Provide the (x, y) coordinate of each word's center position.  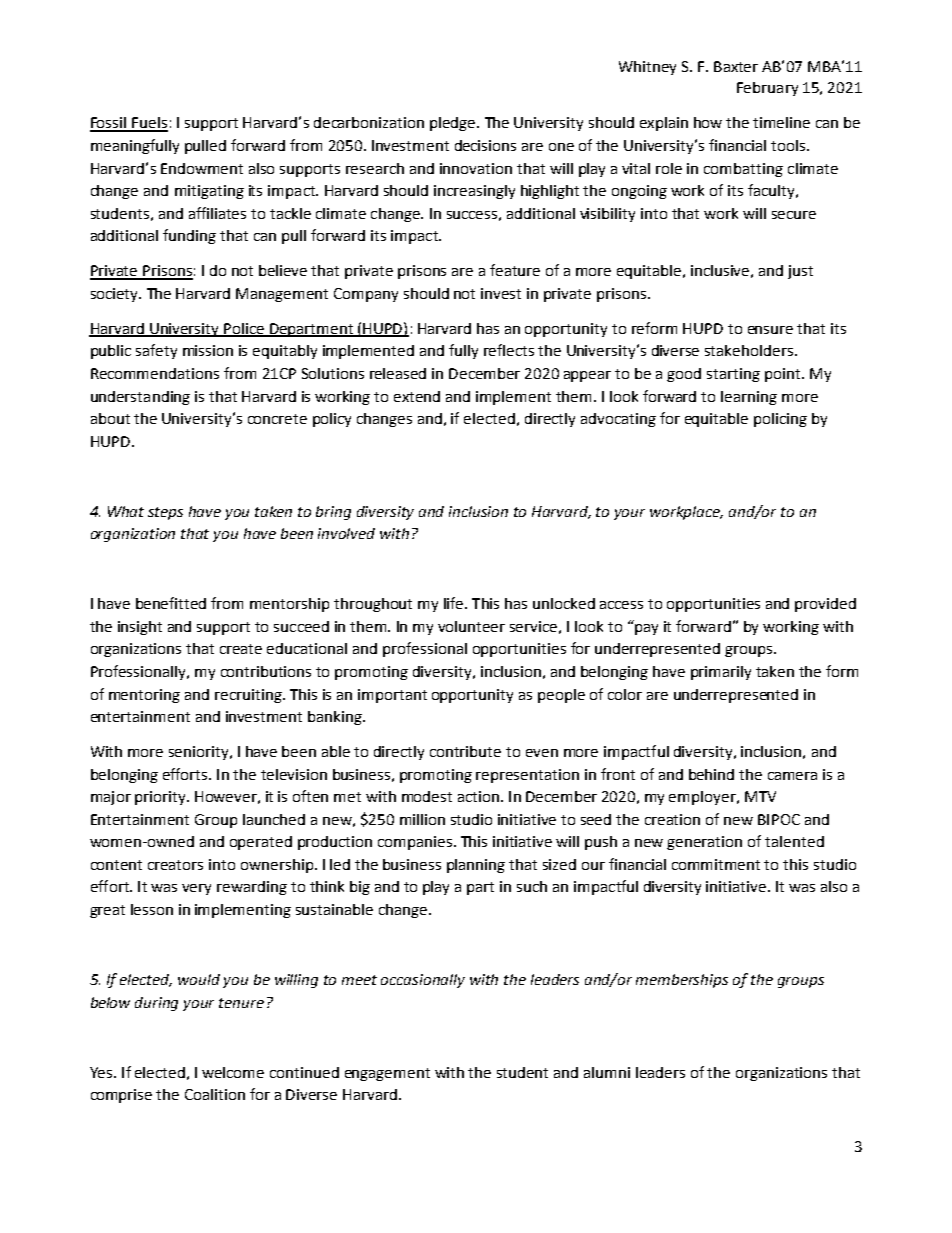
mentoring (144, 696)
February (767, 89)
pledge (454, 124)
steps (165, 513)
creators (175, 865)
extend (417, 396)
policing (780, 420)
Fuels (149, 124)
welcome (233, 1072)
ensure (770, 330)
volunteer (471, 626)
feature (515, 270)
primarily (721, 673)
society (116, 295)
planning (476, 866)
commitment (716, 864)
